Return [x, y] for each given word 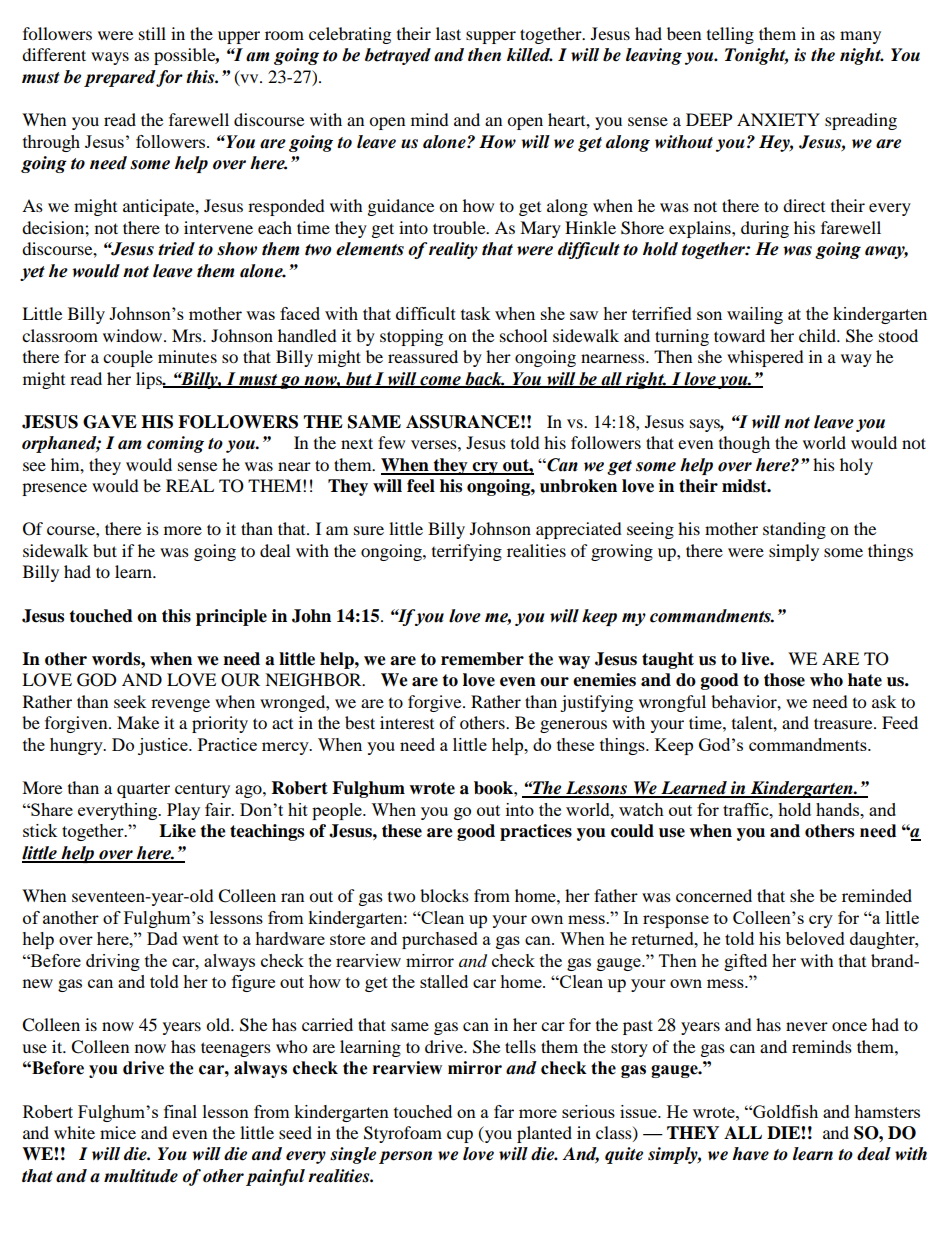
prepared [120, 78]
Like [177, 831]
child [818, 335]
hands [839, 809]
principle [231, 617]
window [134, 335]
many [860, 37]
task [476, 313]
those [784, 680]
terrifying [467, 552]
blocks [444, 895]
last [448, 33]
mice [118, 1132]
